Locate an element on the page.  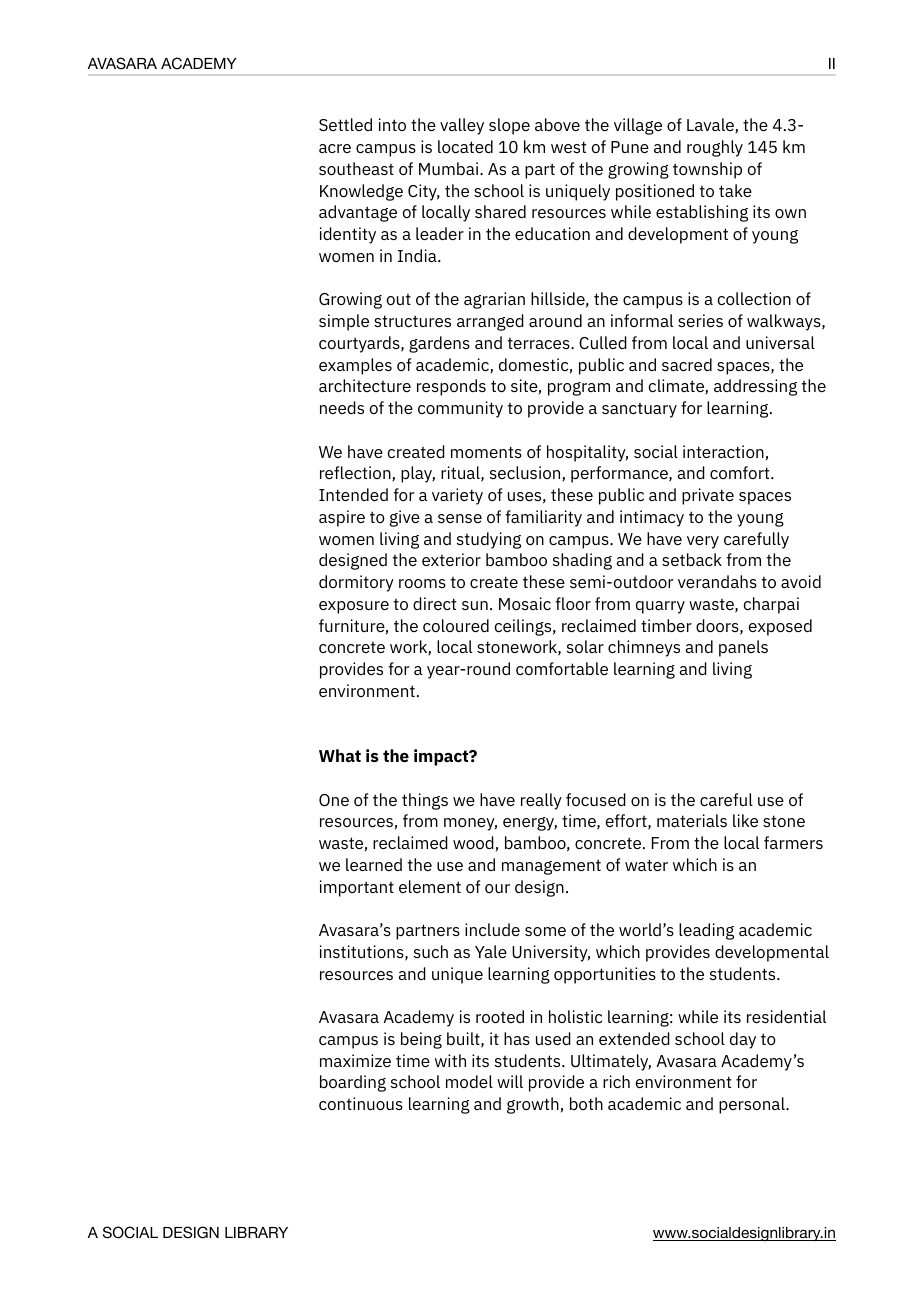
seclusion is located at coordinates (526, 474).
